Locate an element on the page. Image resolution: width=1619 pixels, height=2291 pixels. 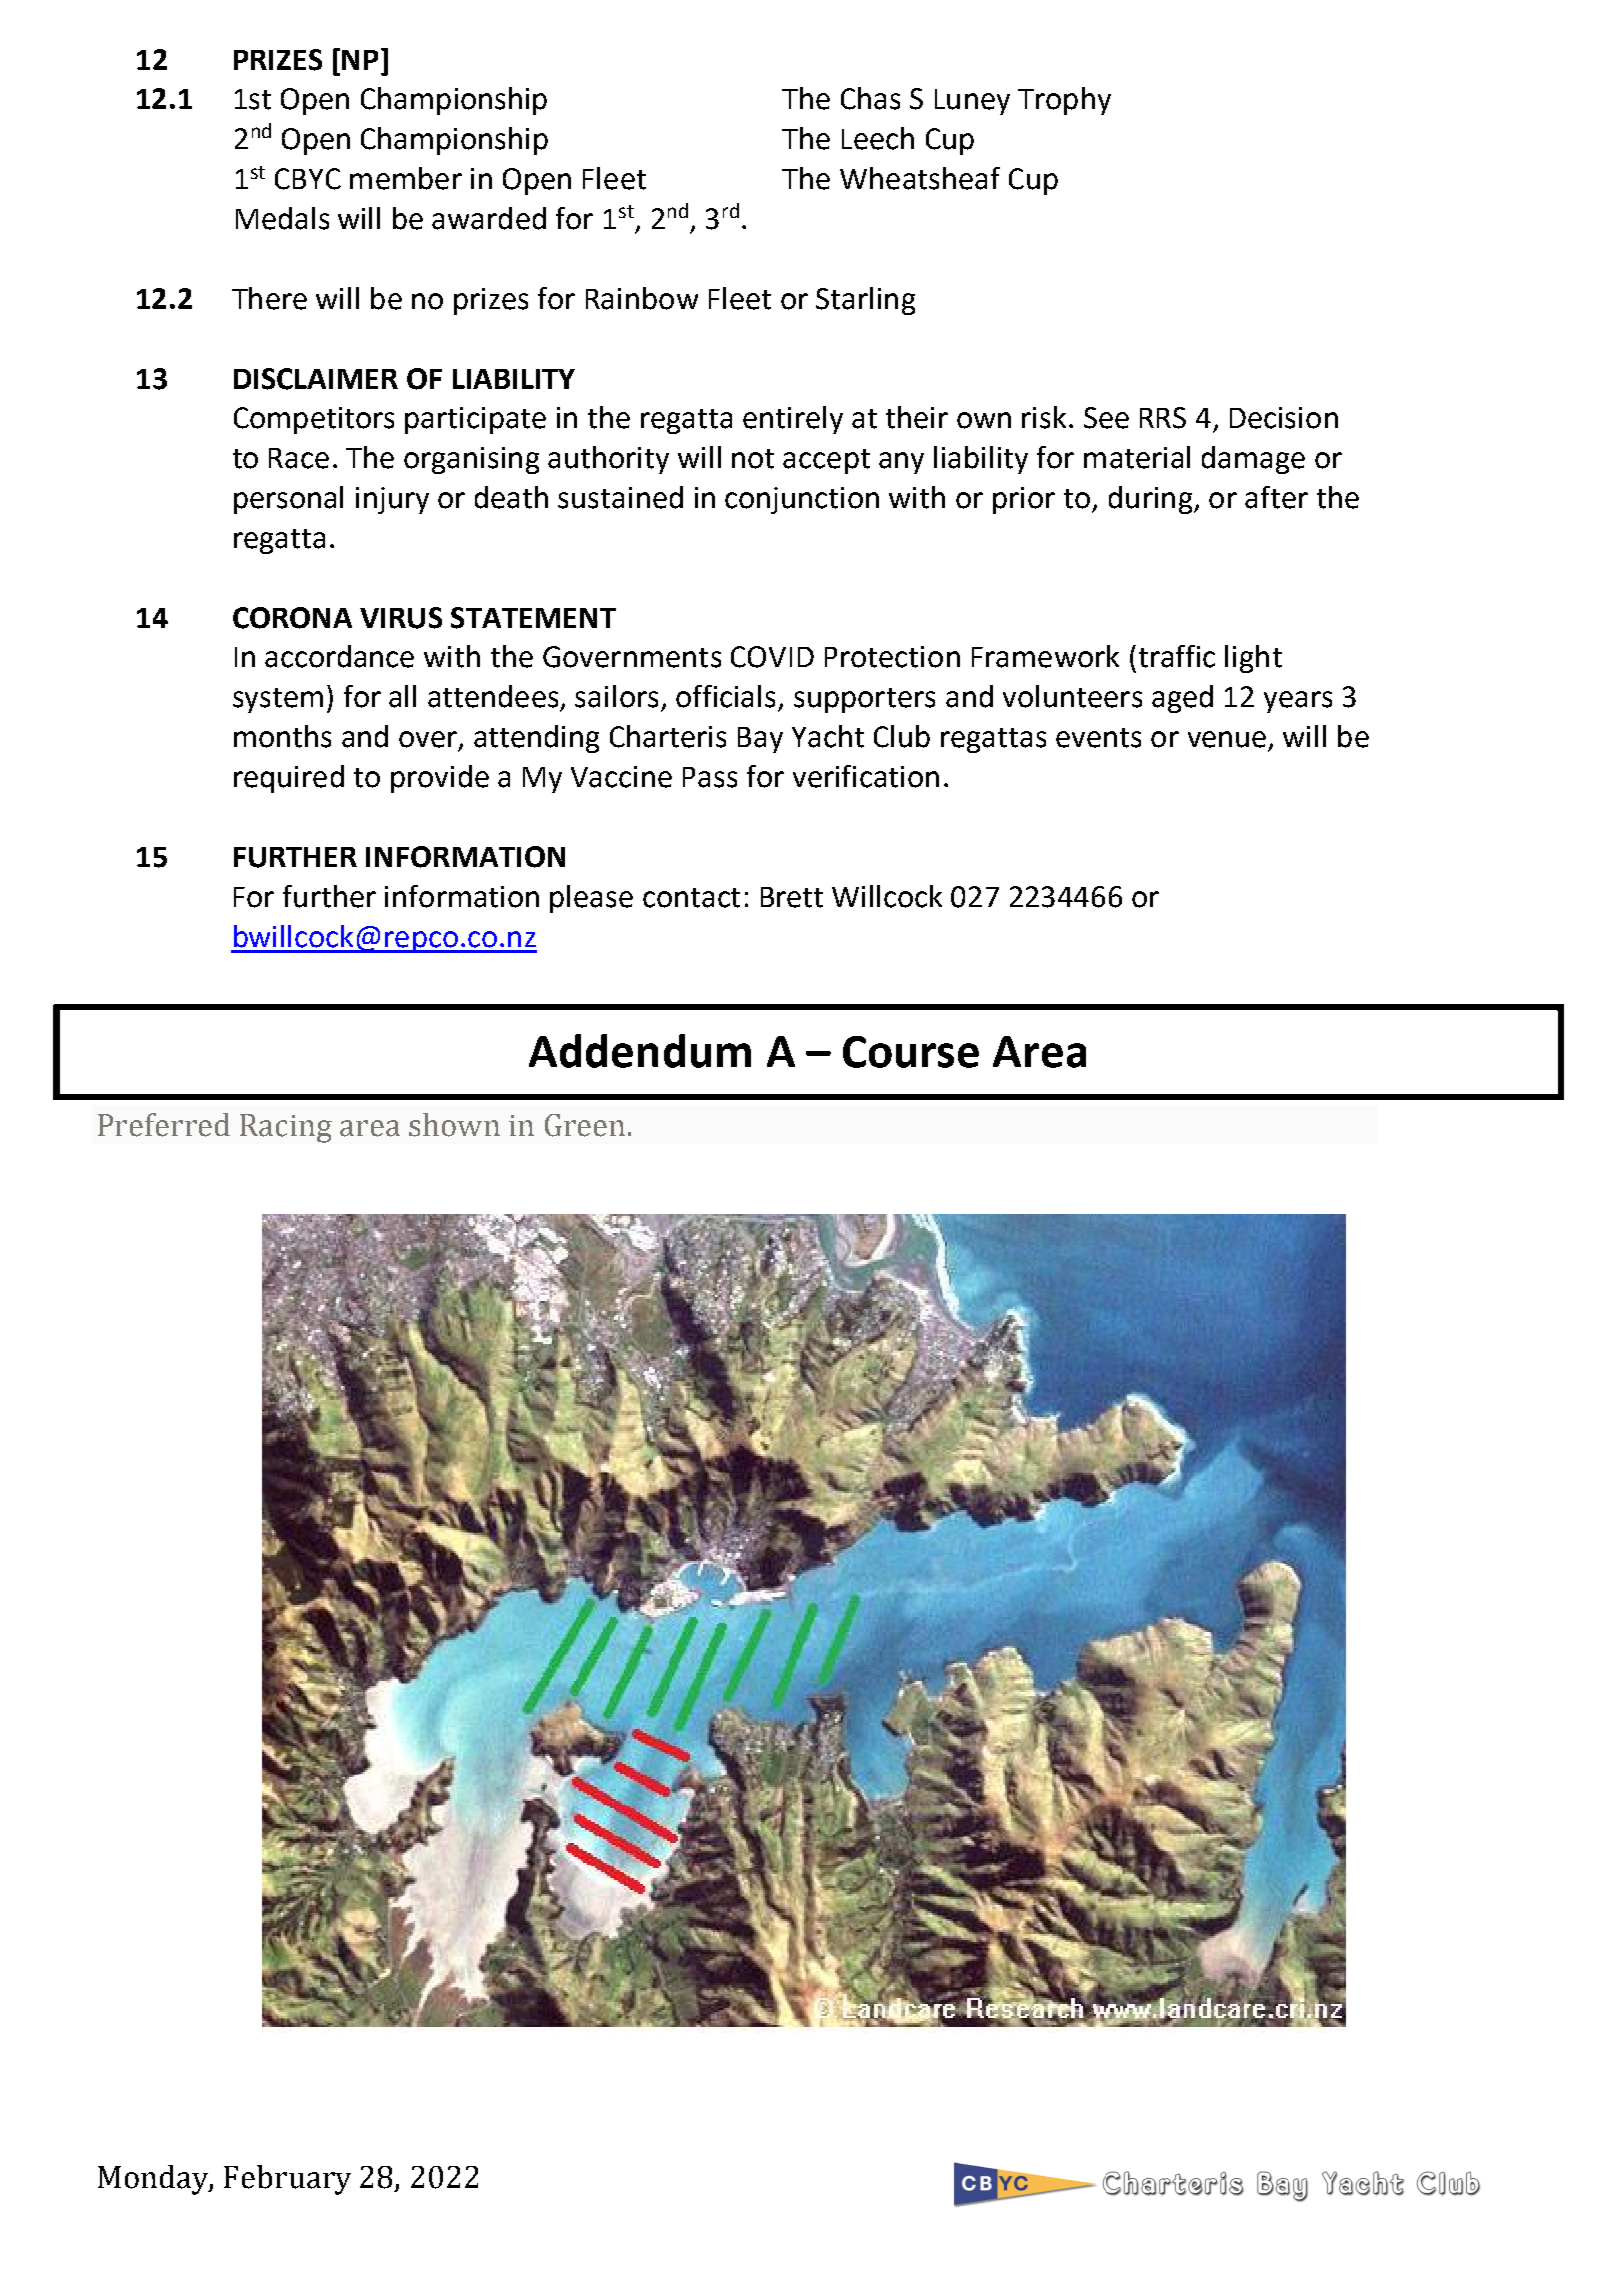
Racing is located at coordinates (286, 1128).
